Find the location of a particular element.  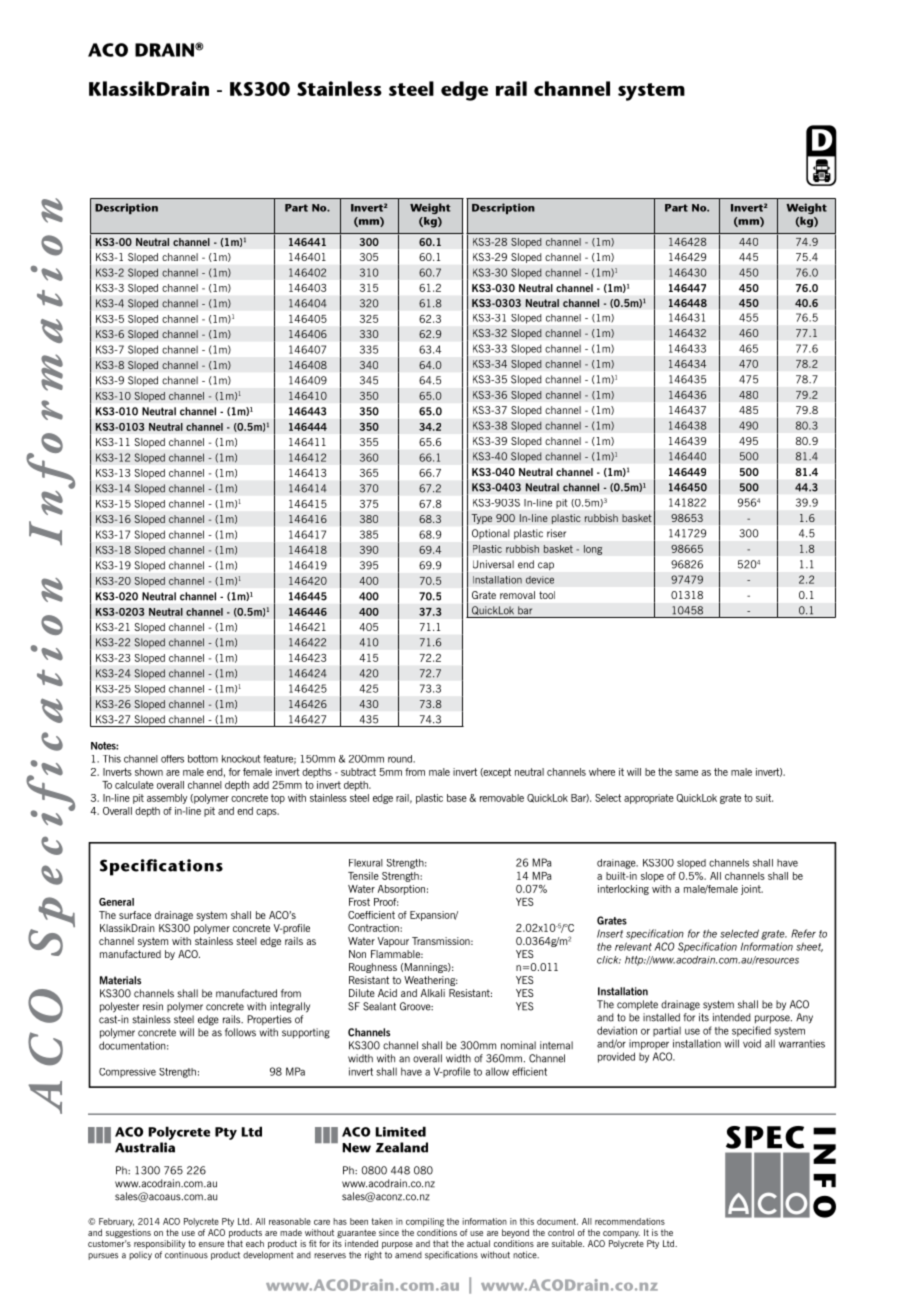

long is located at coordinates (593, 550).
